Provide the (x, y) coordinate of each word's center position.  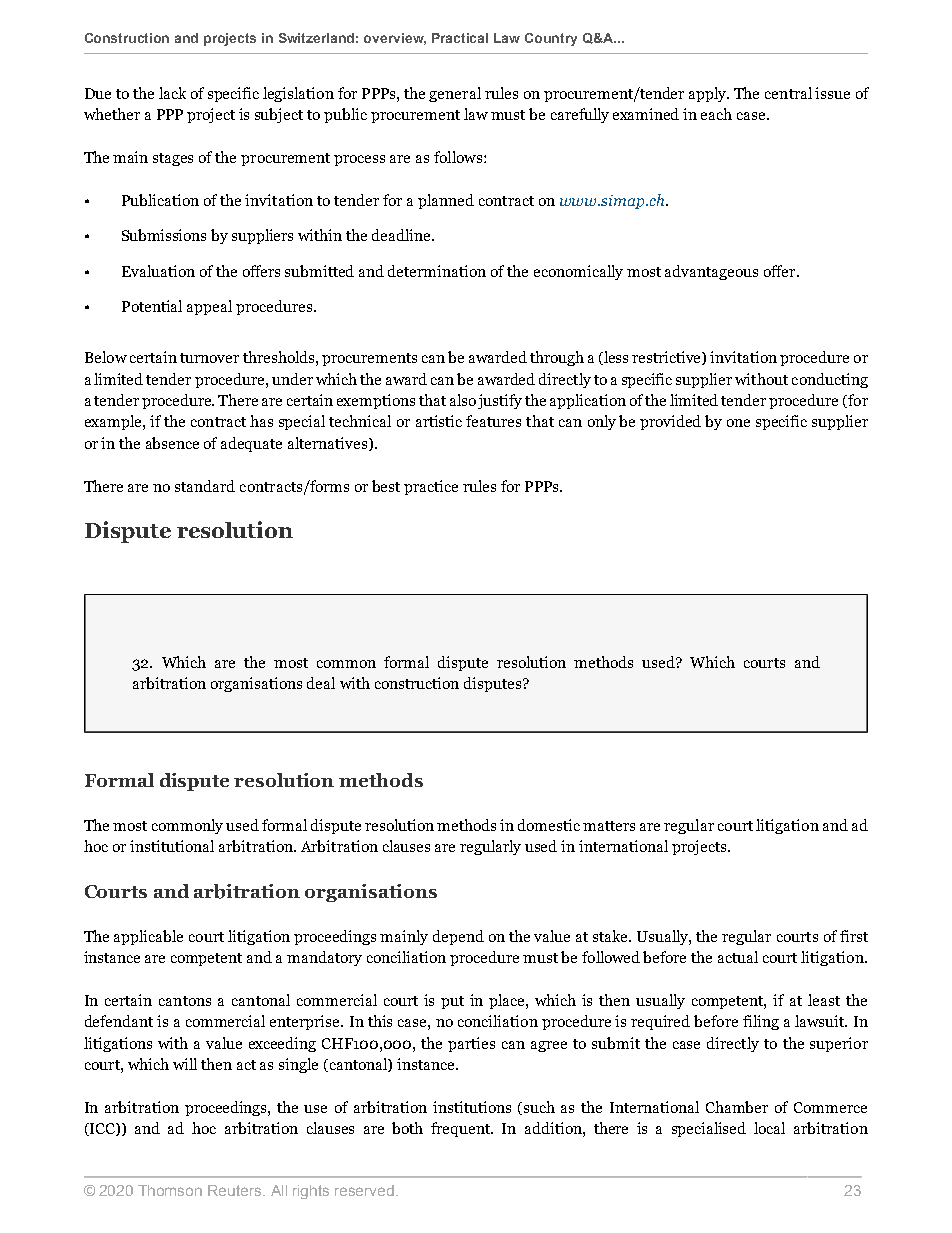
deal (321, 683)
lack (172, 93)
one (738, 423)
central (788, 93)
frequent (462, 1129)
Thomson (170, 1190)
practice (431, 487)
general (455, 94)
